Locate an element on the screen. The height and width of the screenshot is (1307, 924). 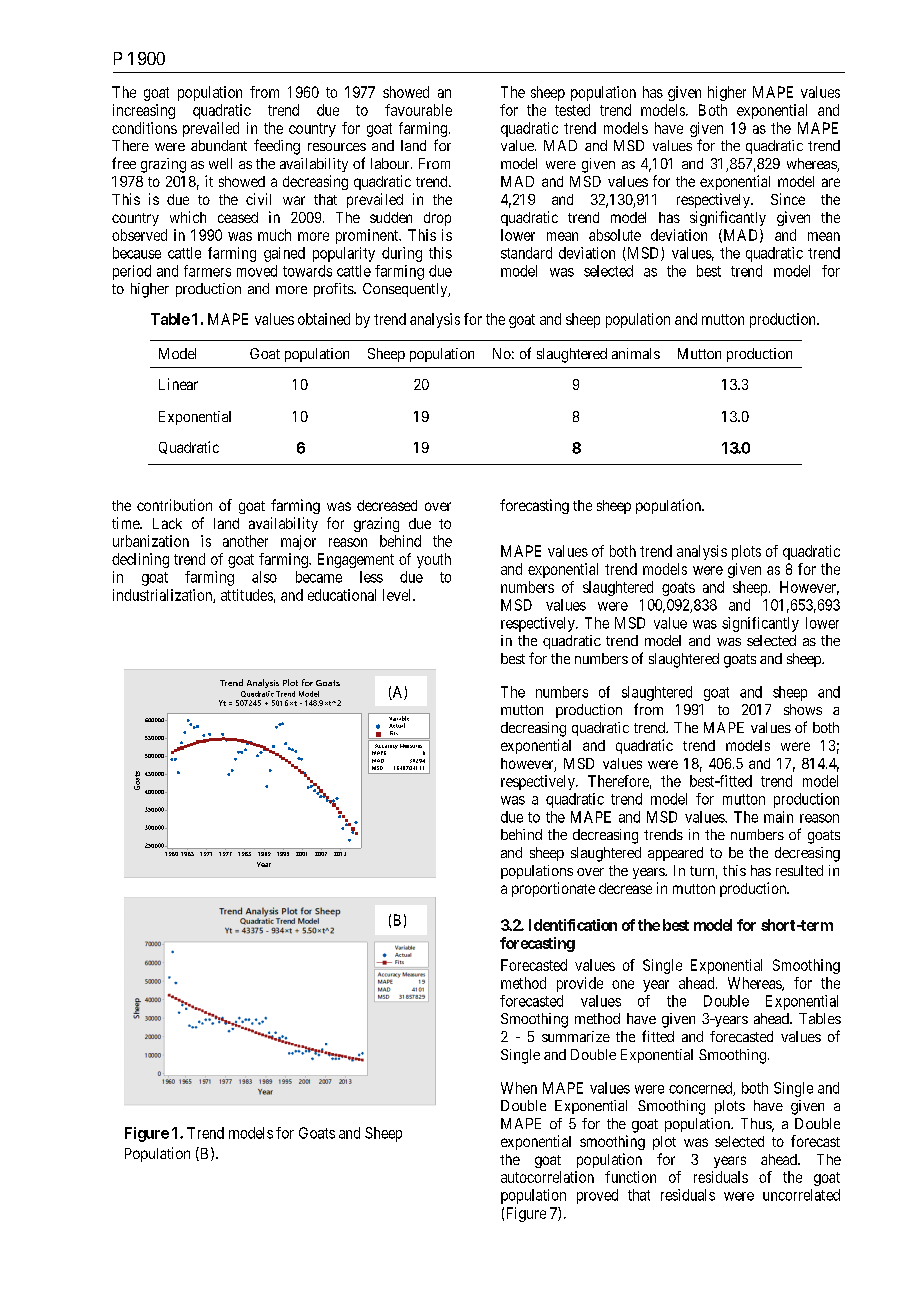
appeared is located at coordinates (675, 854).
